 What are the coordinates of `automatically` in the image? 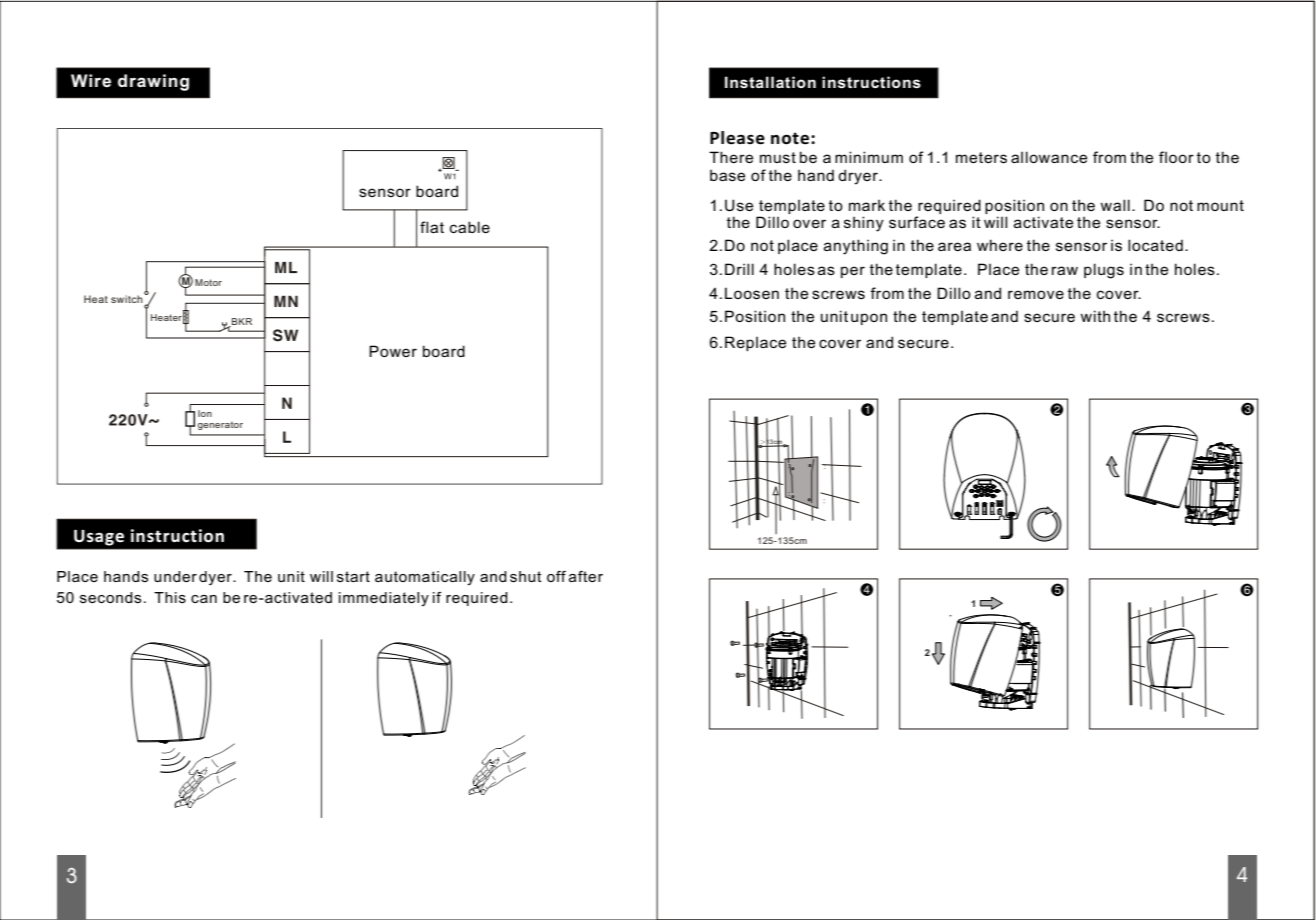 It's located at (425, 578).
